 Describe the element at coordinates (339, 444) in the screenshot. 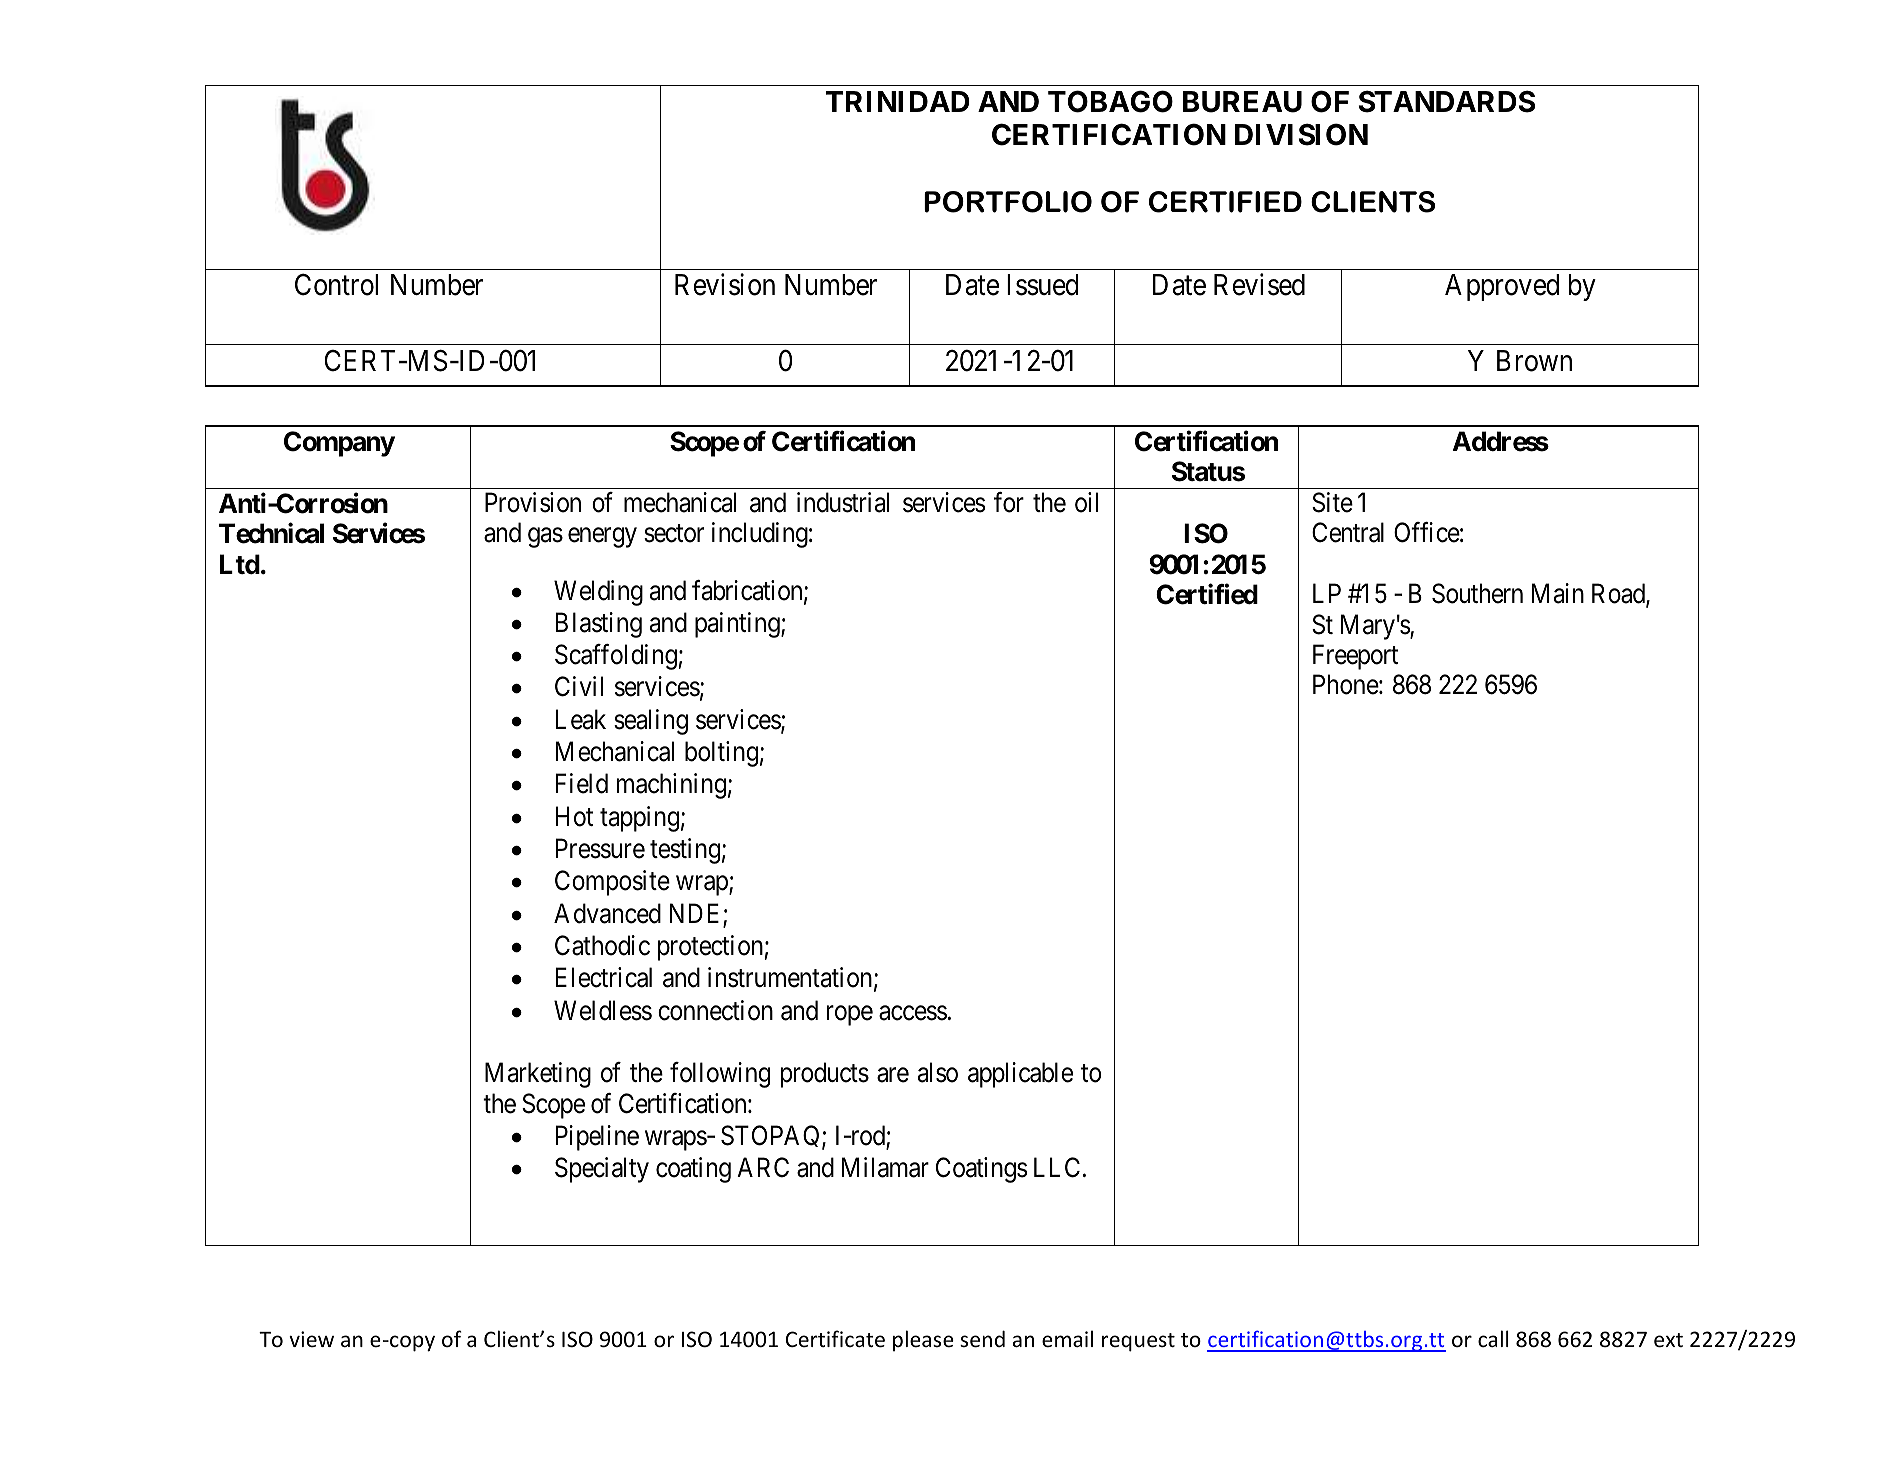

I see `Company` at that location.
